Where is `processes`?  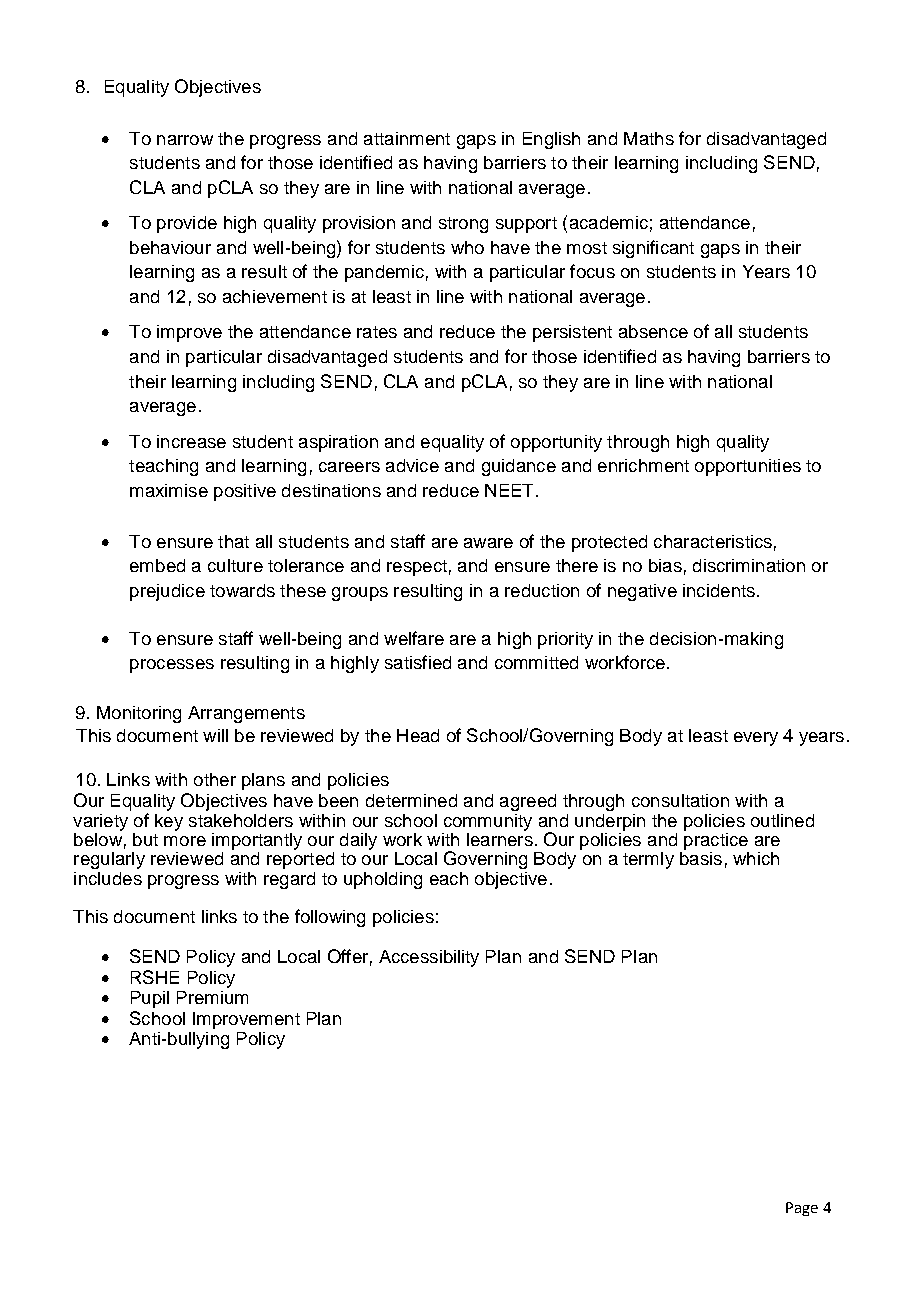
processes is located at coordinates (172, 666).
